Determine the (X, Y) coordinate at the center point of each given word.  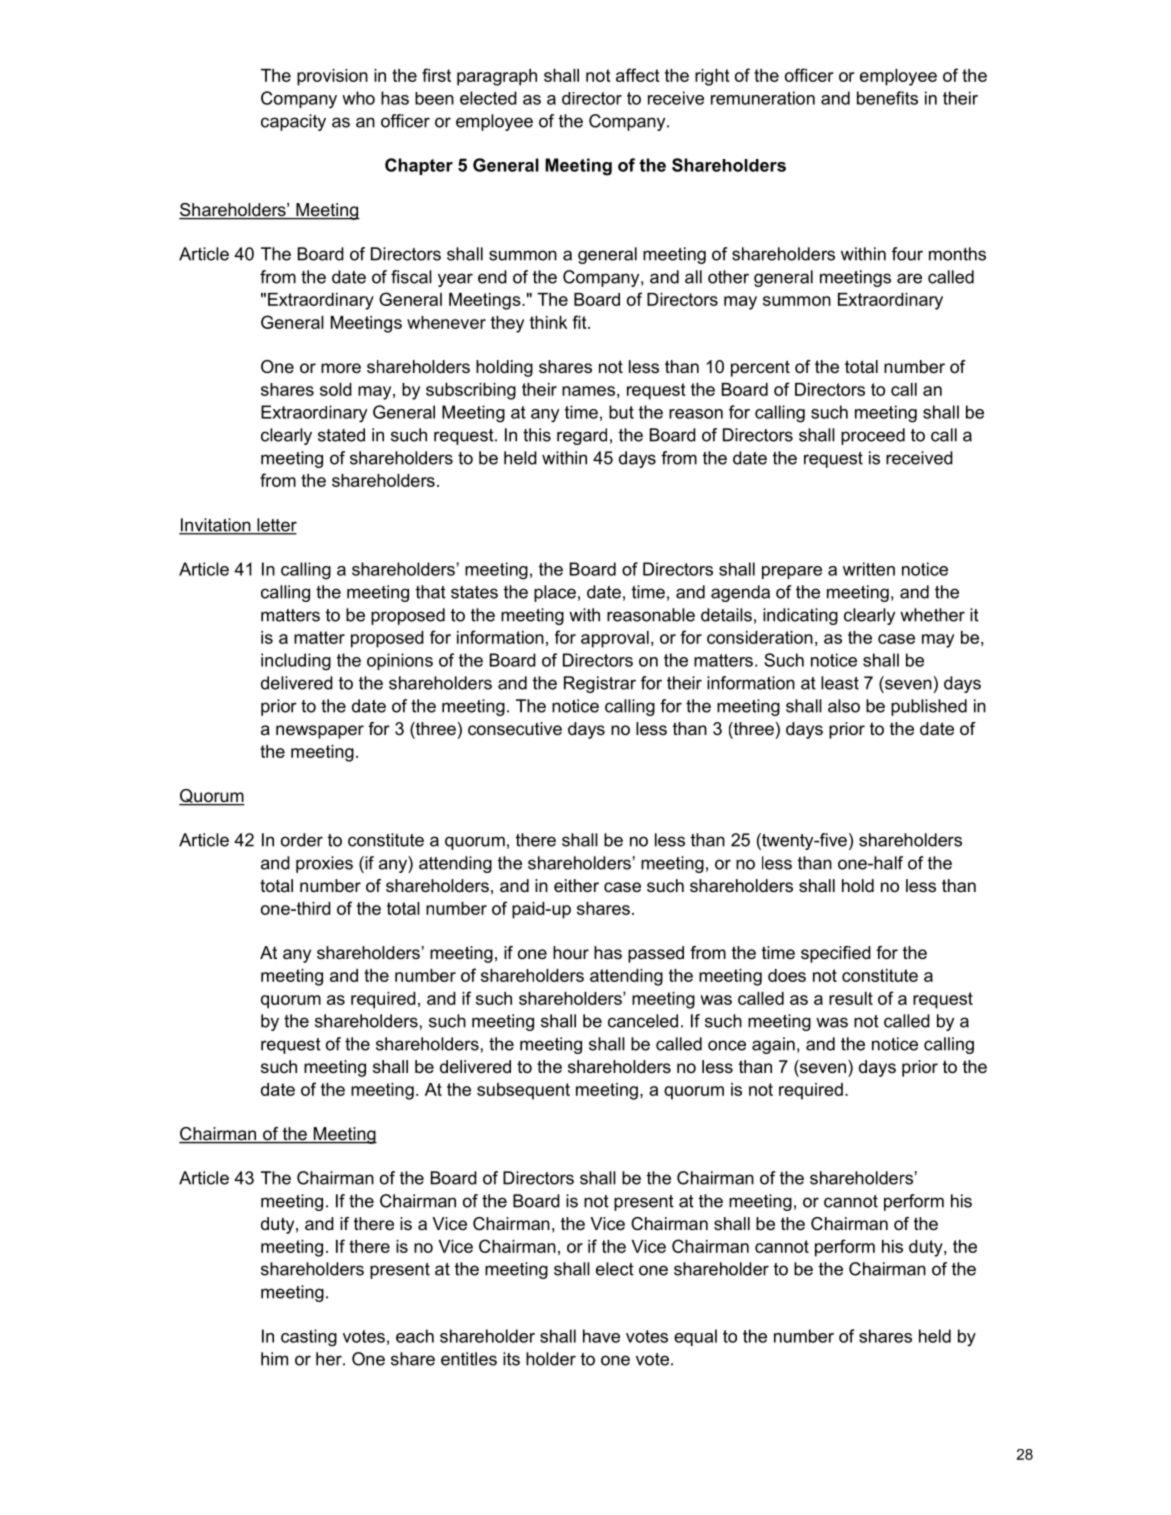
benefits (887, 98)
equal (695, 1337)
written (869, 569)
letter (276, 526)
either (576, 886)
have (601, 1336)
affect (638, 75)
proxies (324, 864)
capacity (293, 122)
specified (836, 954)
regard (582, 436)
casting (309, 1338)
